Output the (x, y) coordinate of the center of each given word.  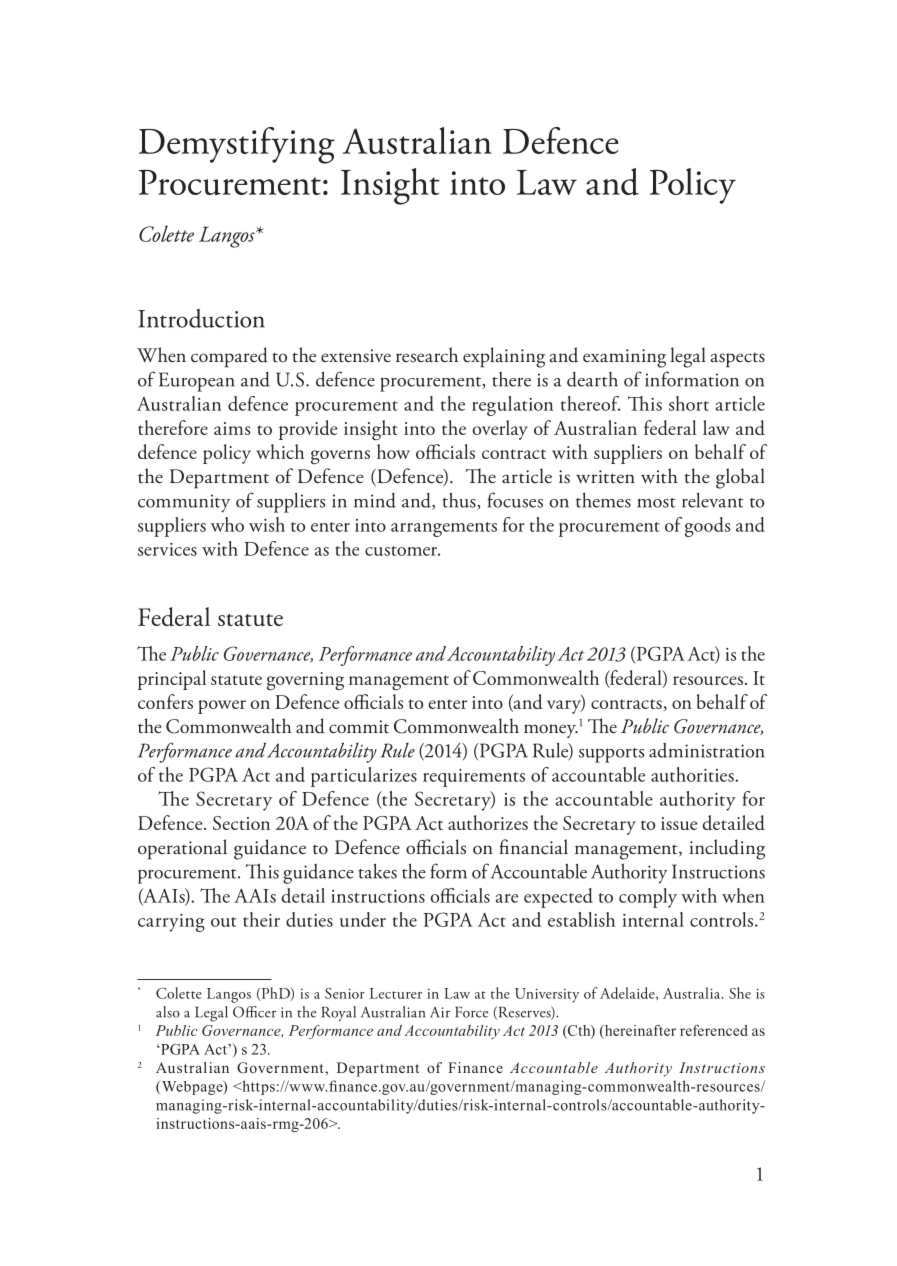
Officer (254, 1012)
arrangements (444, 529)
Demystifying (237, 145)
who (227, 524)
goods (707, 527)
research (427, 355)
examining (624, 358)
